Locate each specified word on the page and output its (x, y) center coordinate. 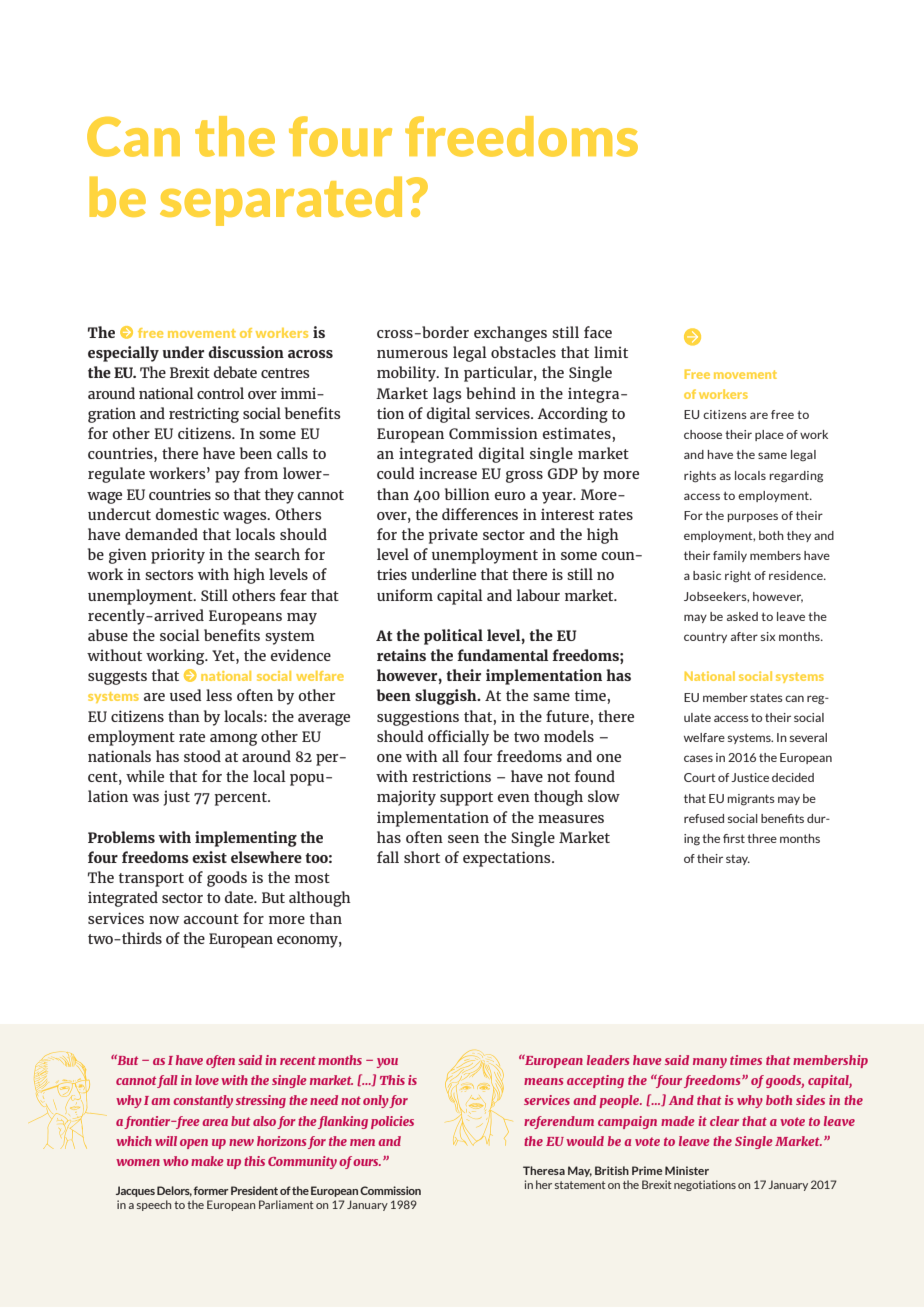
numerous (412, 354)
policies (392, 1122)
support (466, 799)
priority (178, 556)
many (710, 1063)
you (387, 1063)
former (211, 1190)
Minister (687, 1170)
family (730, 556)
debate (235, 372)
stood (202, 756)
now (164, 920)
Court (700, 777)
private (453, 536)
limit (611, 352)
